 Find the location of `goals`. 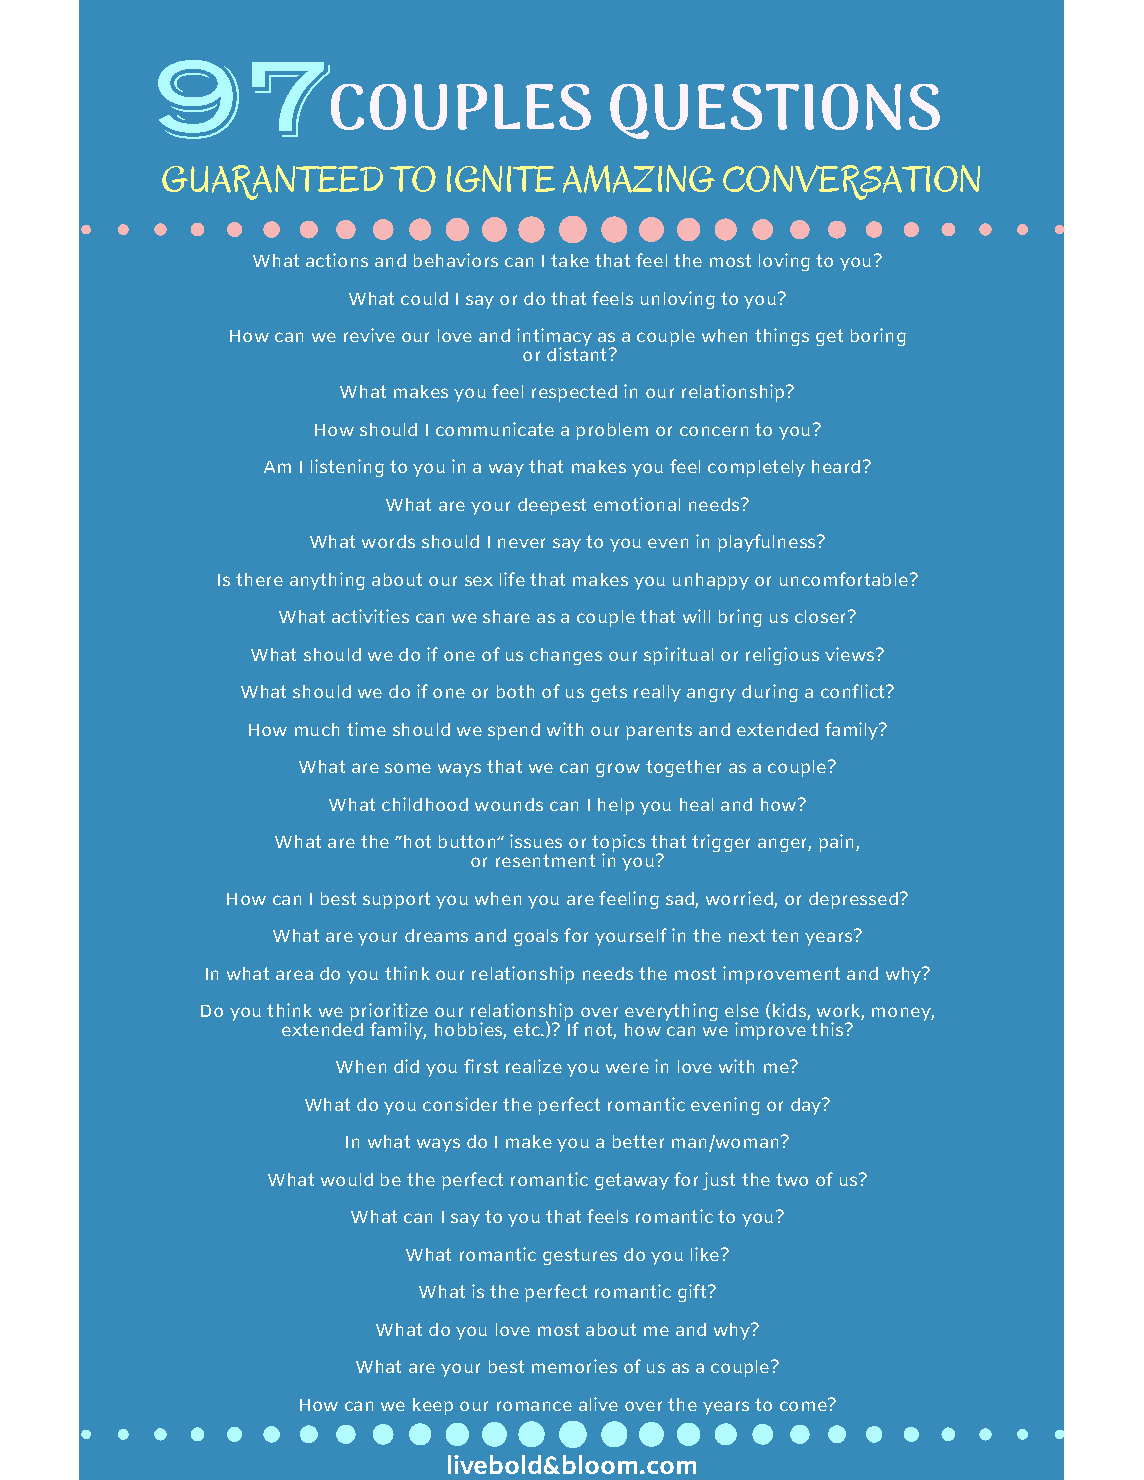

goals is located at coordinates (536, 937).
